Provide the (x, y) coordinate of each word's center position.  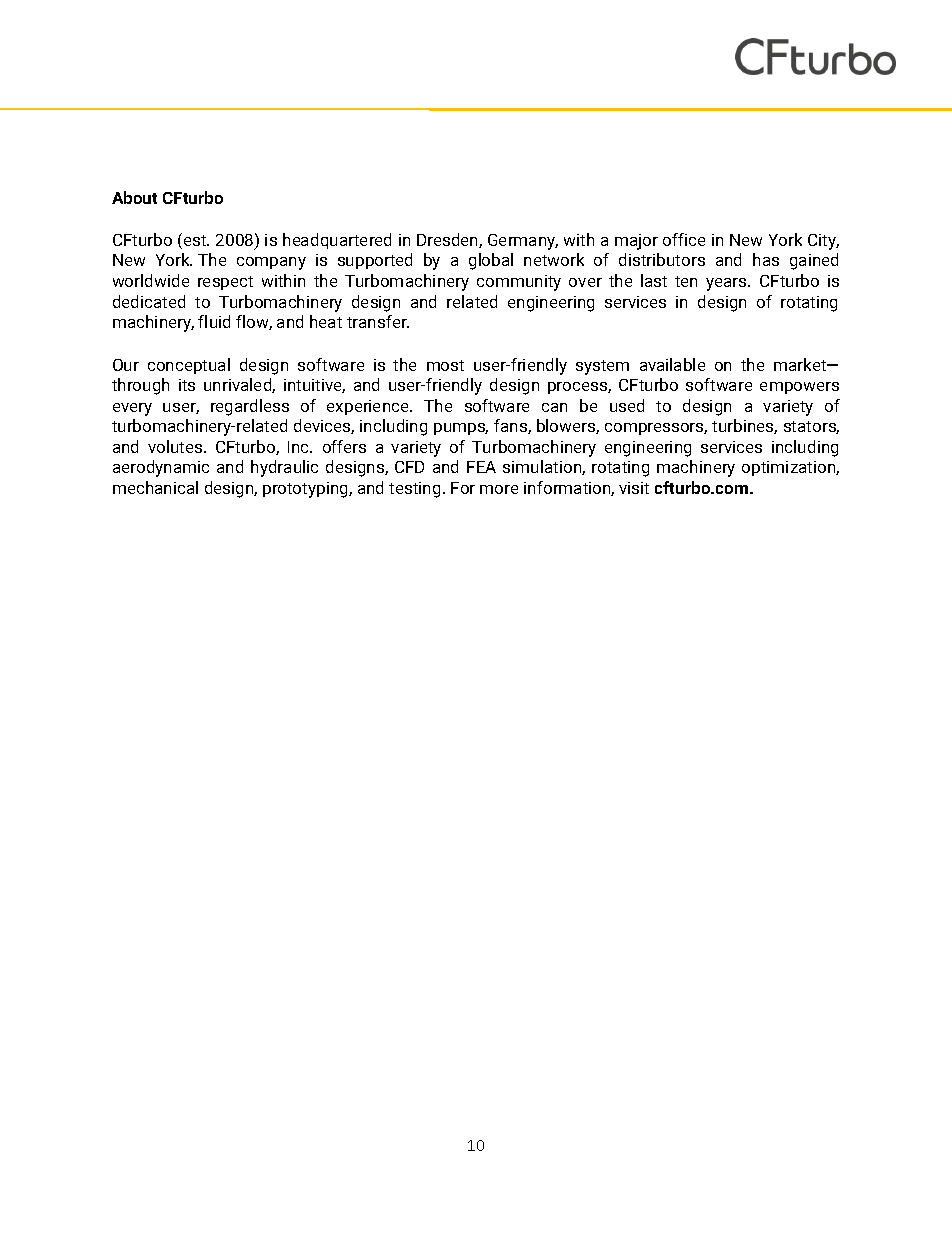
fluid (214, 321)
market (801, 364)
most (445, 365)
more (499, 489)
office (684, 239)
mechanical (155, 487)
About (134, 197)
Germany (523, 242)
